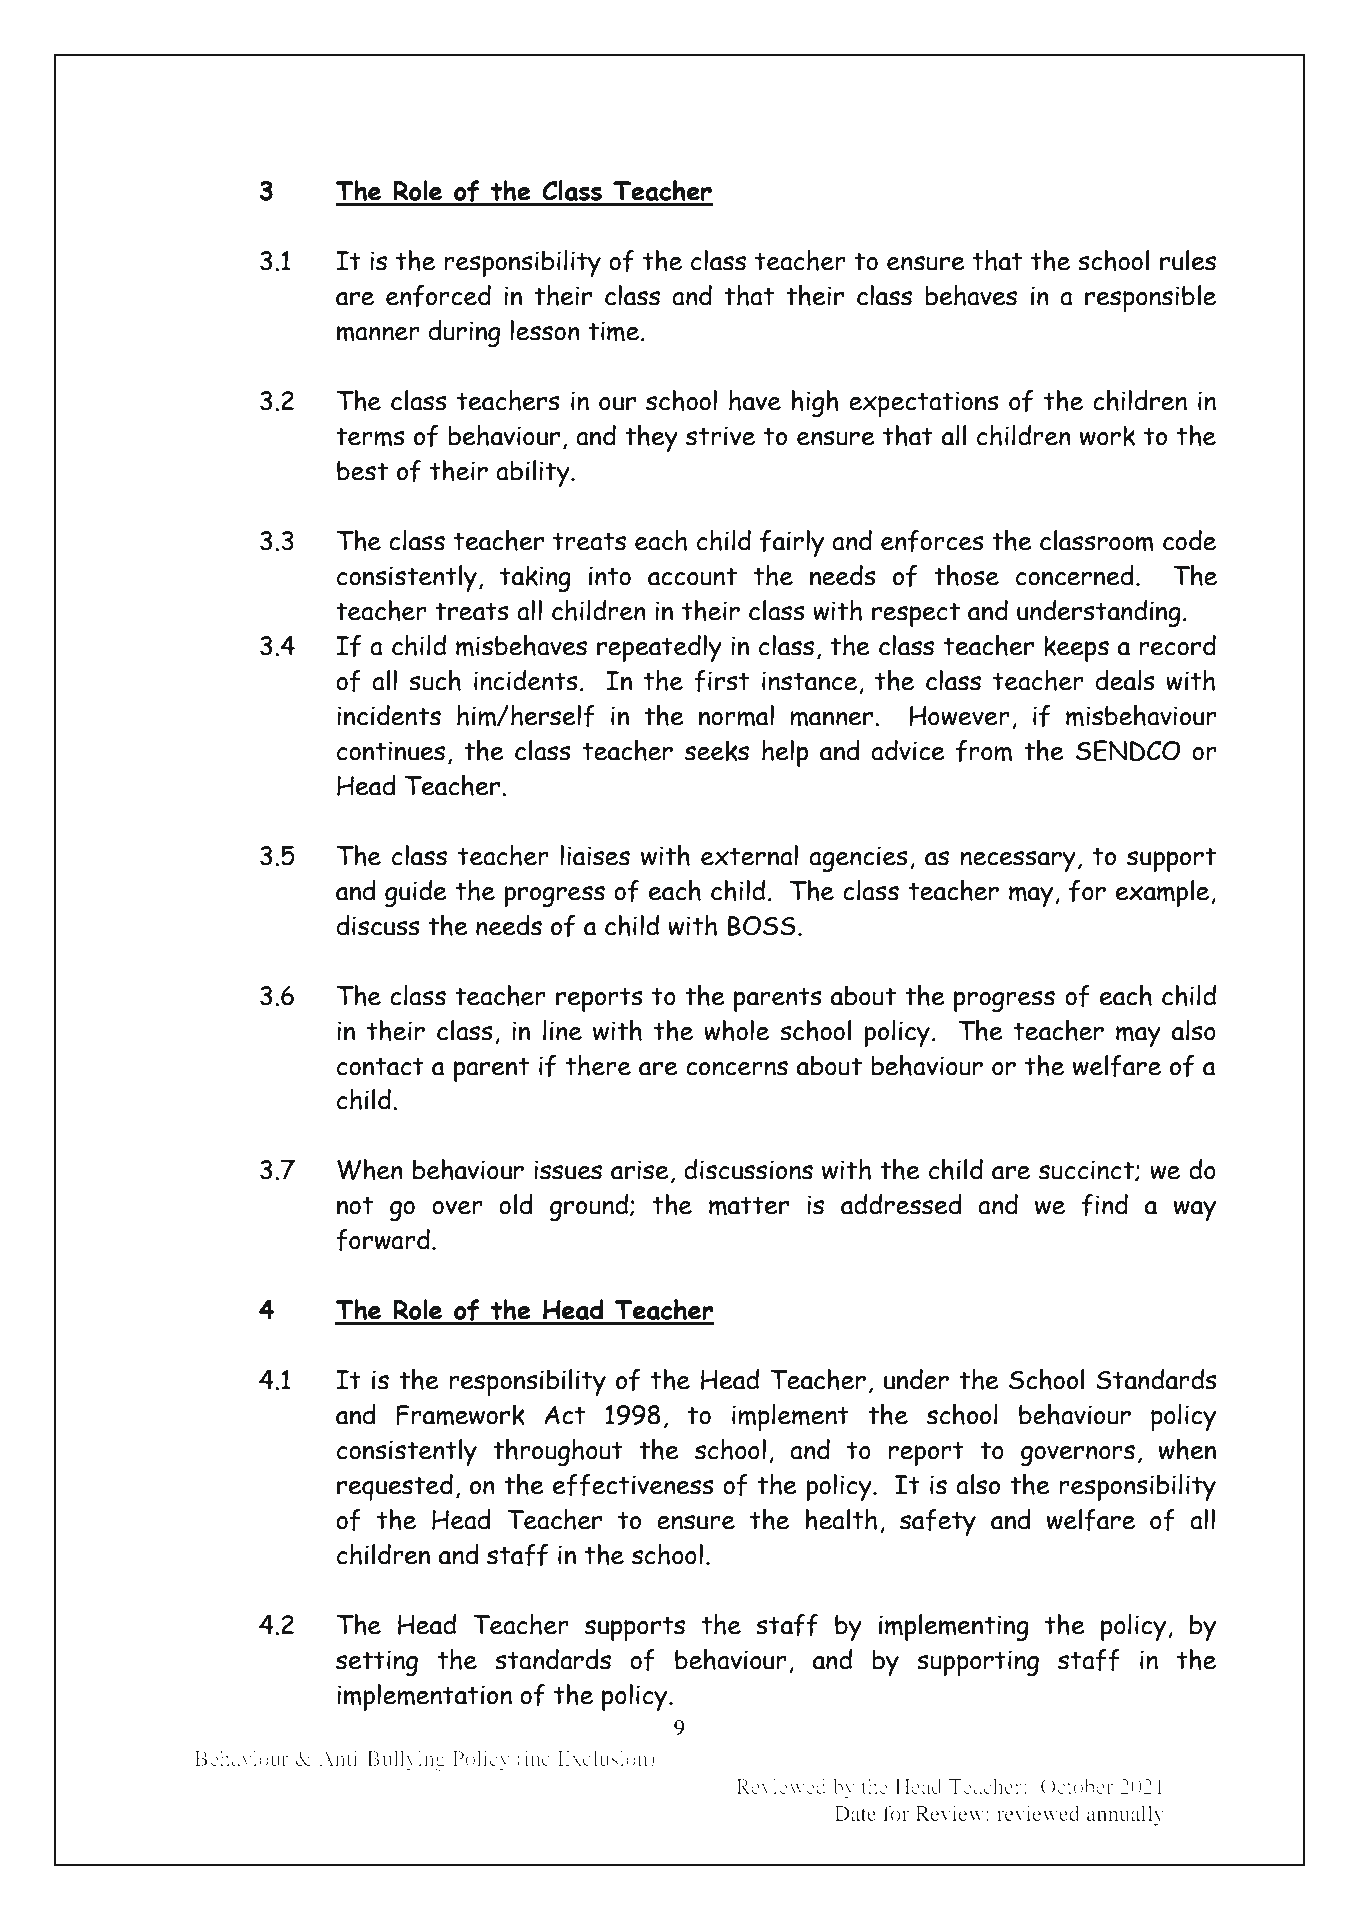  I want to click on instance, so click(809, 681).
